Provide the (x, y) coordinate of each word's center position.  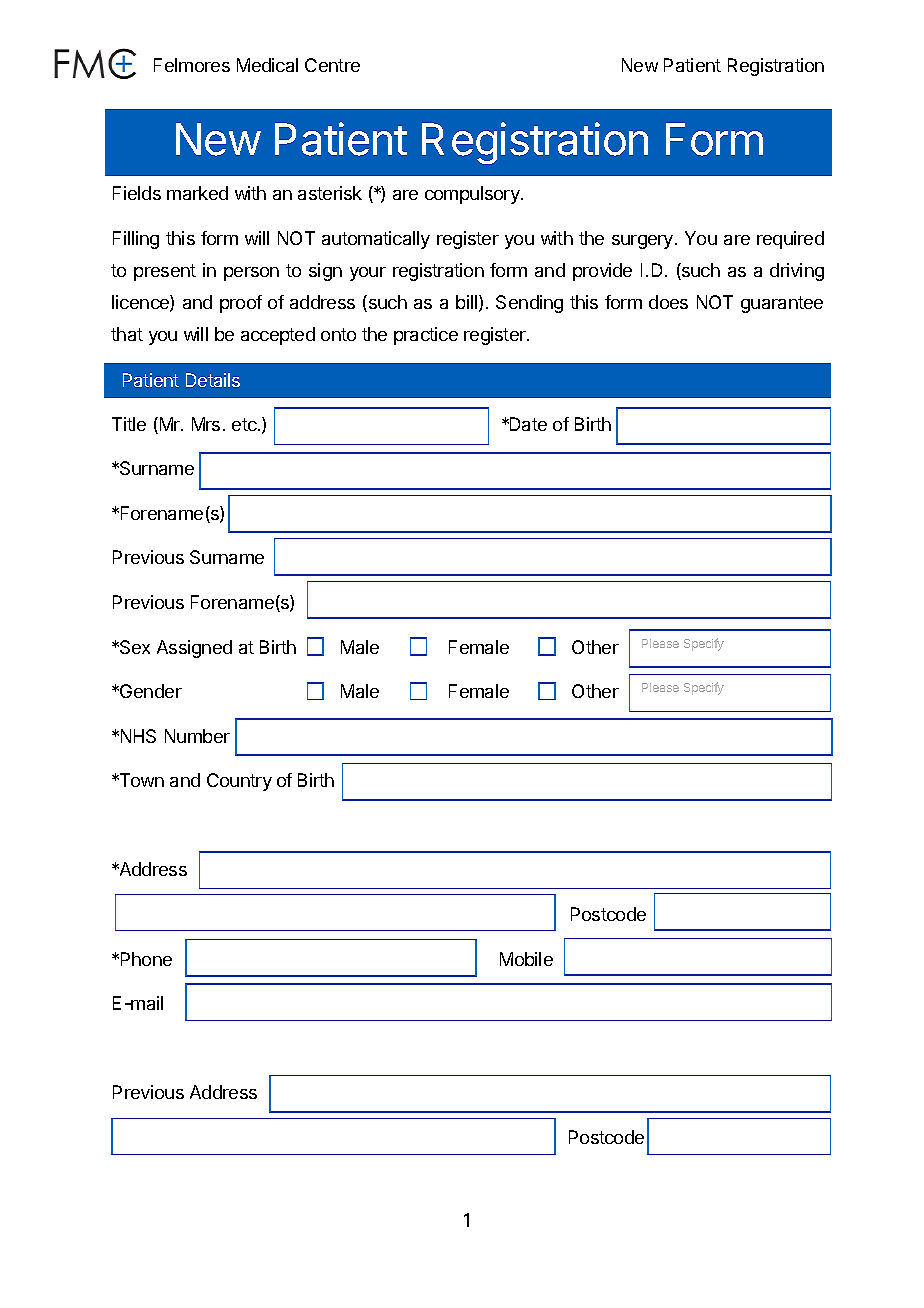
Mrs (206, 424)
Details (213, 380)
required (790, 240)
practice (426, 336)
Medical (267, 65)
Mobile (526, 959)
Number (197, 736)
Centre (332, 65)
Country (239, 782)
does (668, 302)
